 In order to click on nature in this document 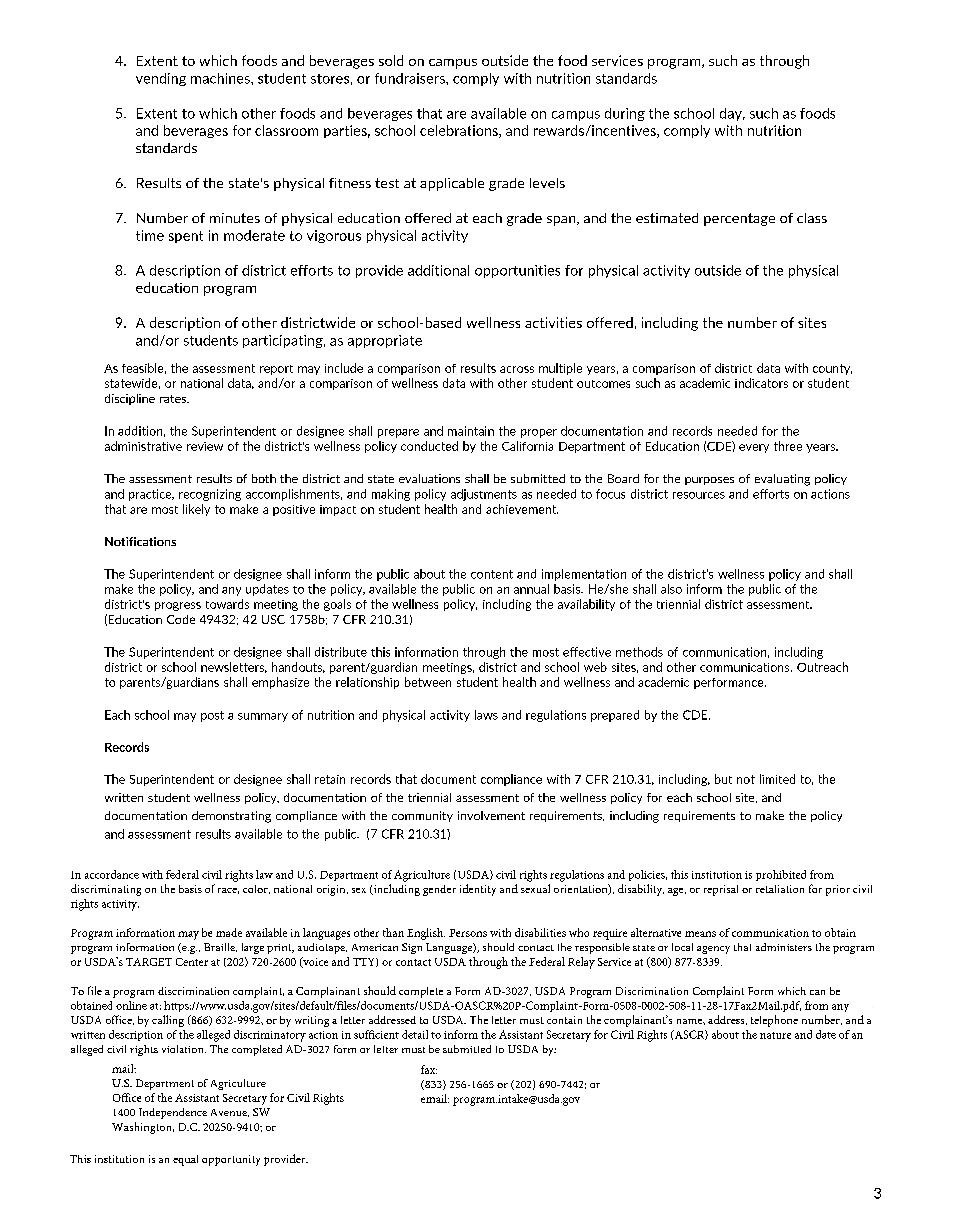, I will do `click(775, 1035)`.
